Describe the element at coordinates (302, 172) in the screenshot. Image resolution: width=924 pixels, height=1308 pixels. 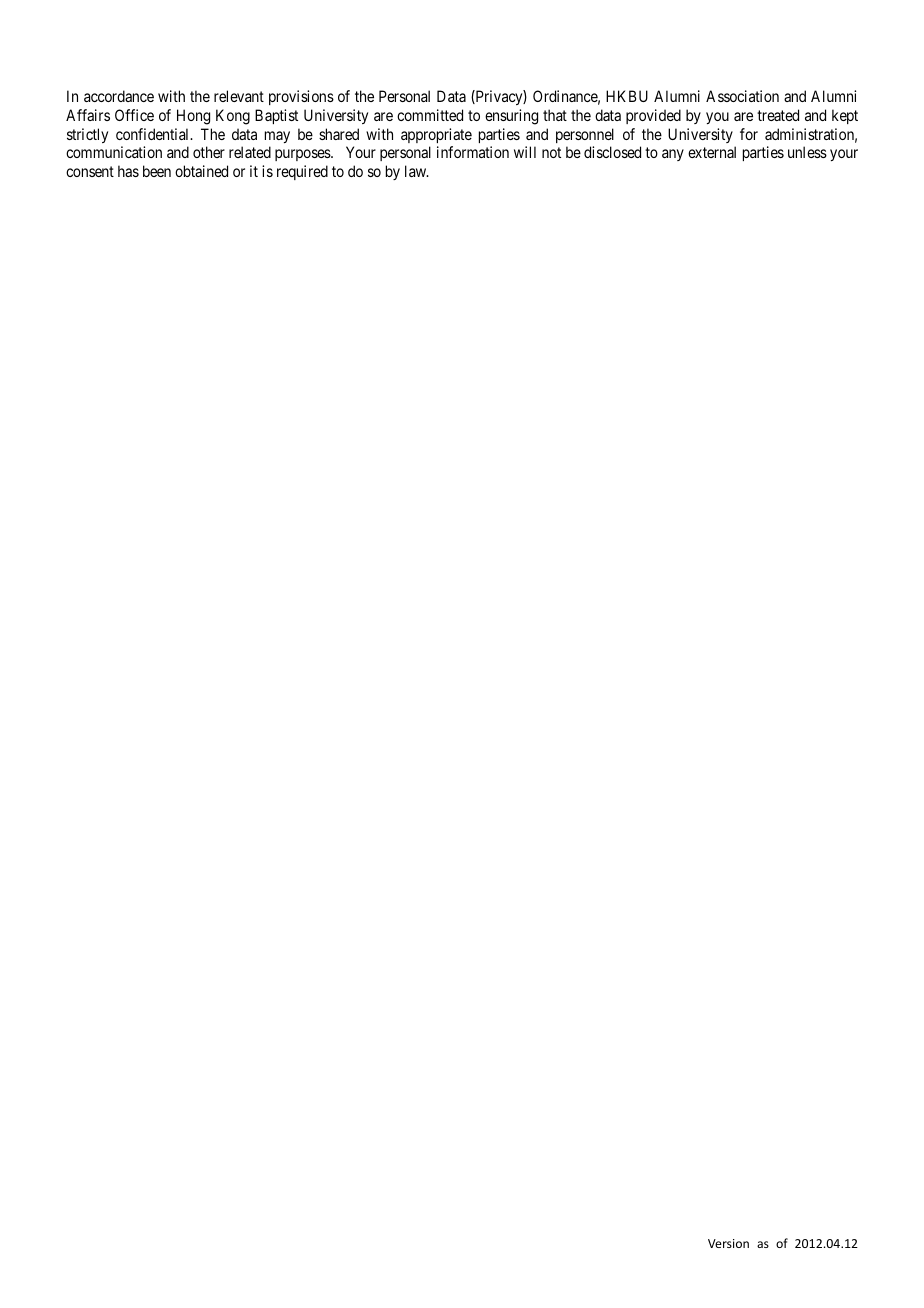
I see `required` at that location.
